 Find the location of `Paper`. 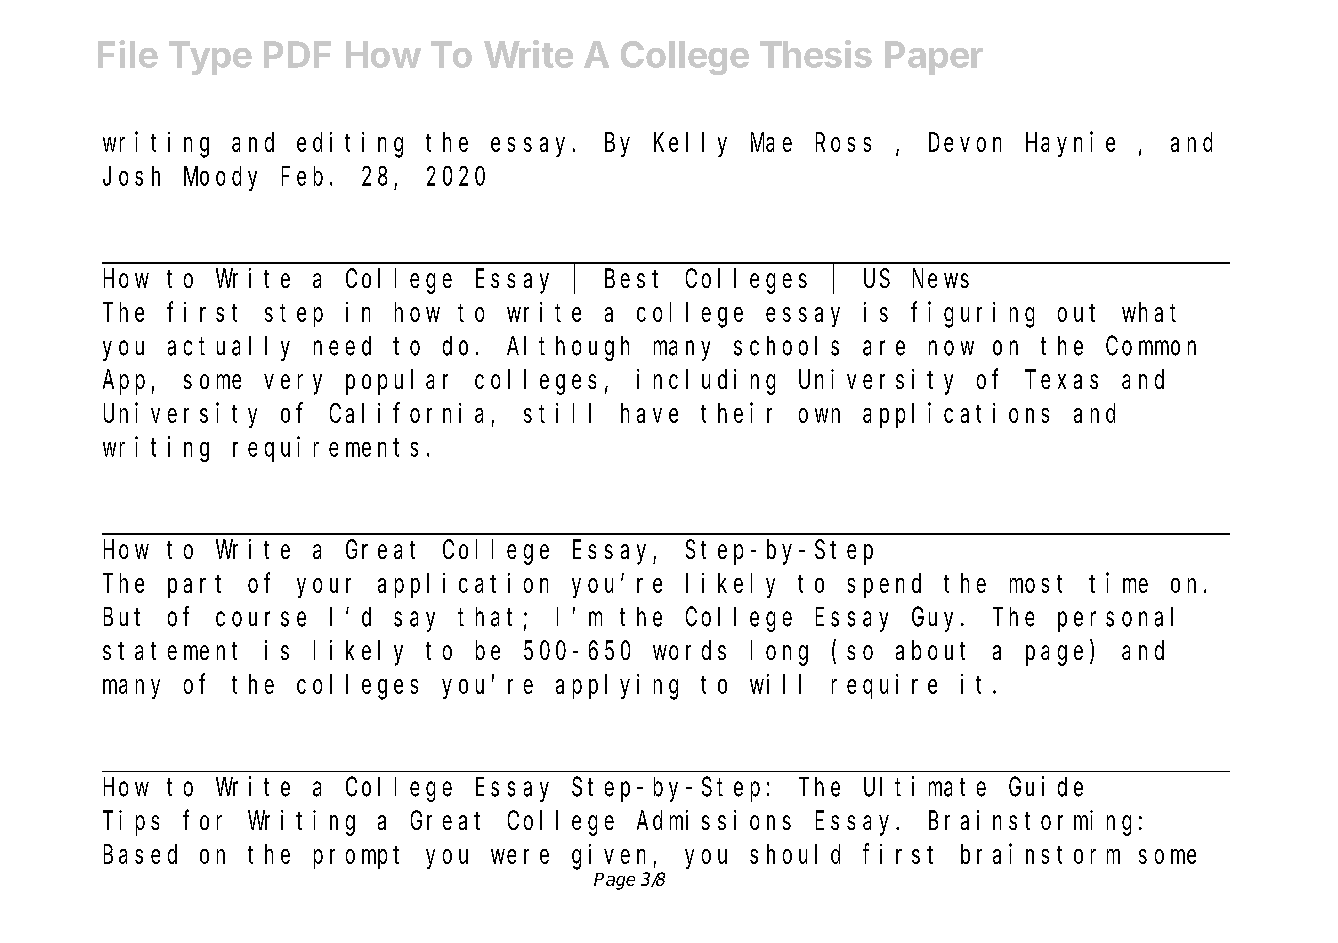

Paper is located at coordinates (934, 58).
